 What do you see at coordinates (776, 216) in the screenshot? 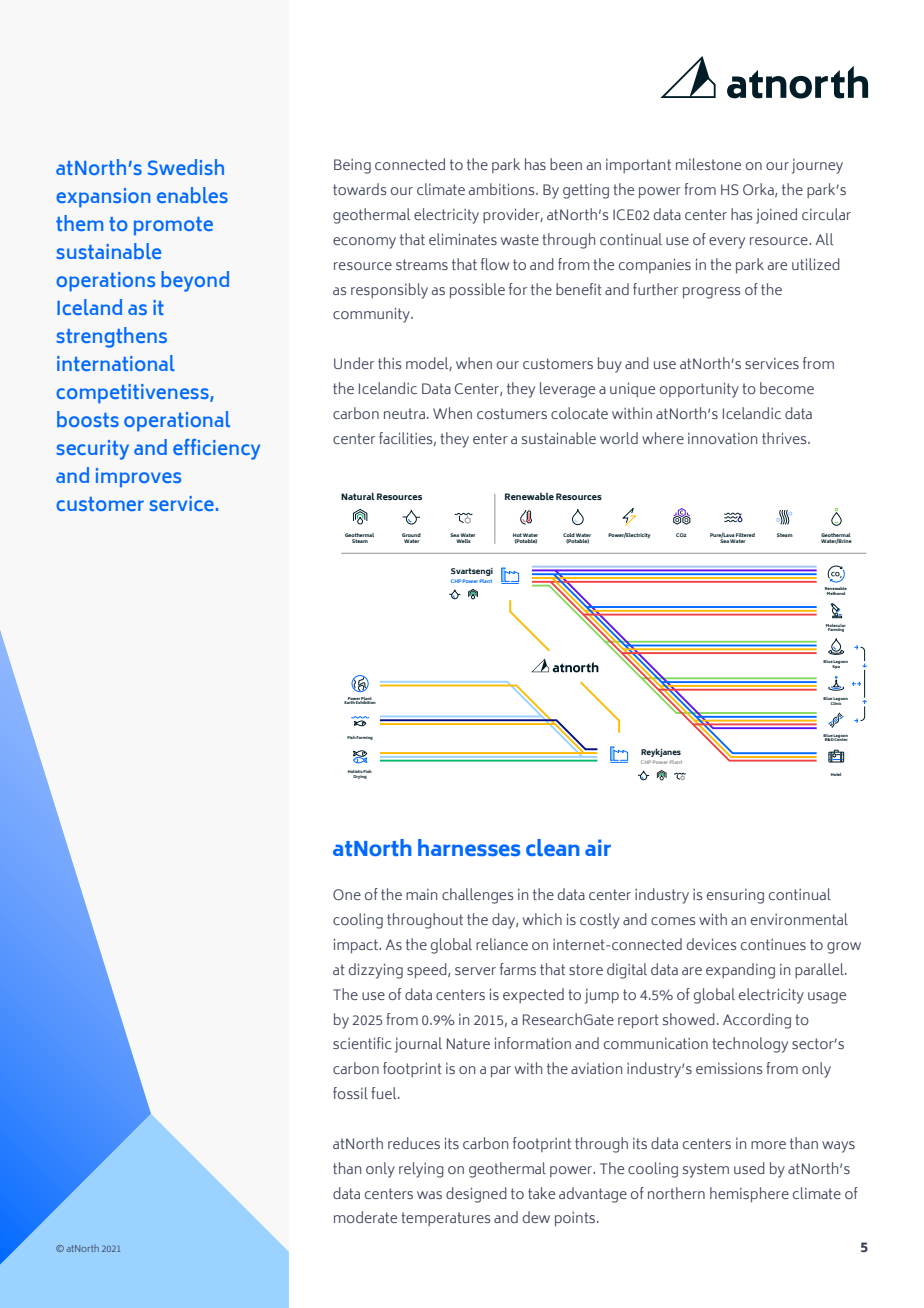
I see `joined` at bounding box center [776, 216].
